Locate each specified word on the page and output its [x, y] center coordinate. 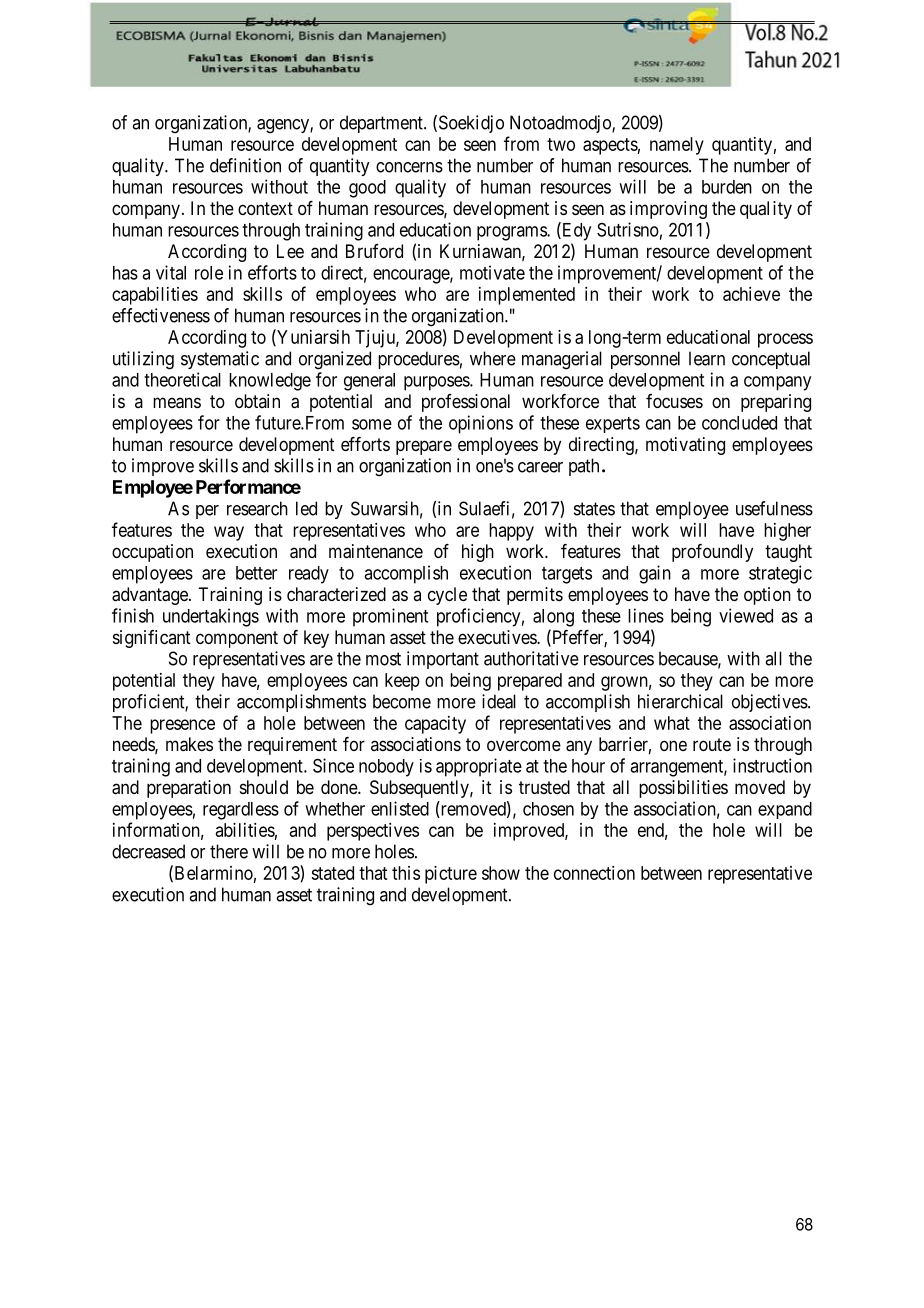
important [443, 660]
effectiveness [161, 315]
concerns [409, 167]
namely [677, 146]
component [237, 639]
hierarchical [680, 701]
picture [451, 875]
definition [245, 165]
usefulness [774, 508]
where [493, 358]
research [257, 508]
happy [511, 532]
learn [707, 358]
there [229, 851]
